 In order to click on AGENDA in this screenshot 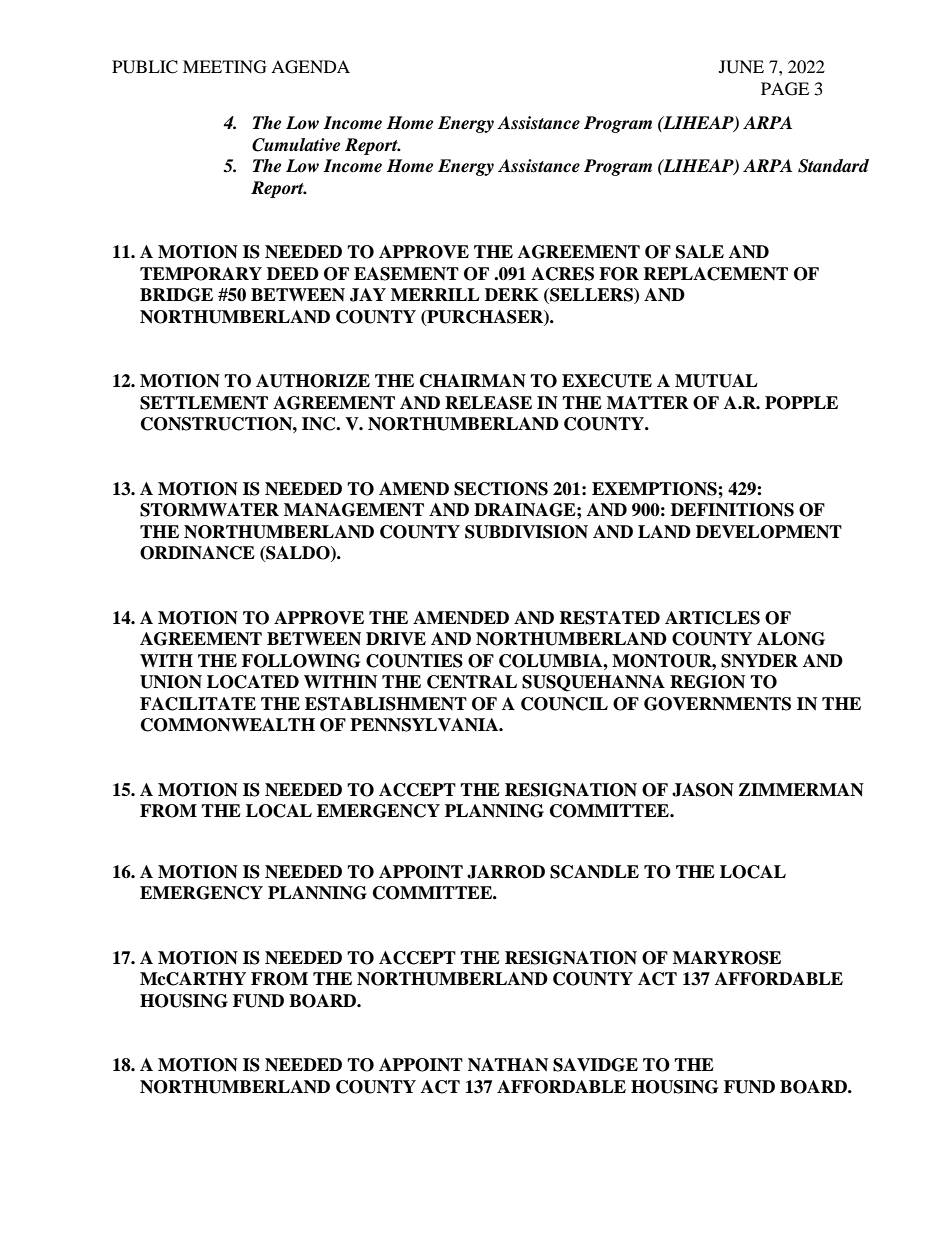, I will do `click(310, 67)`.
